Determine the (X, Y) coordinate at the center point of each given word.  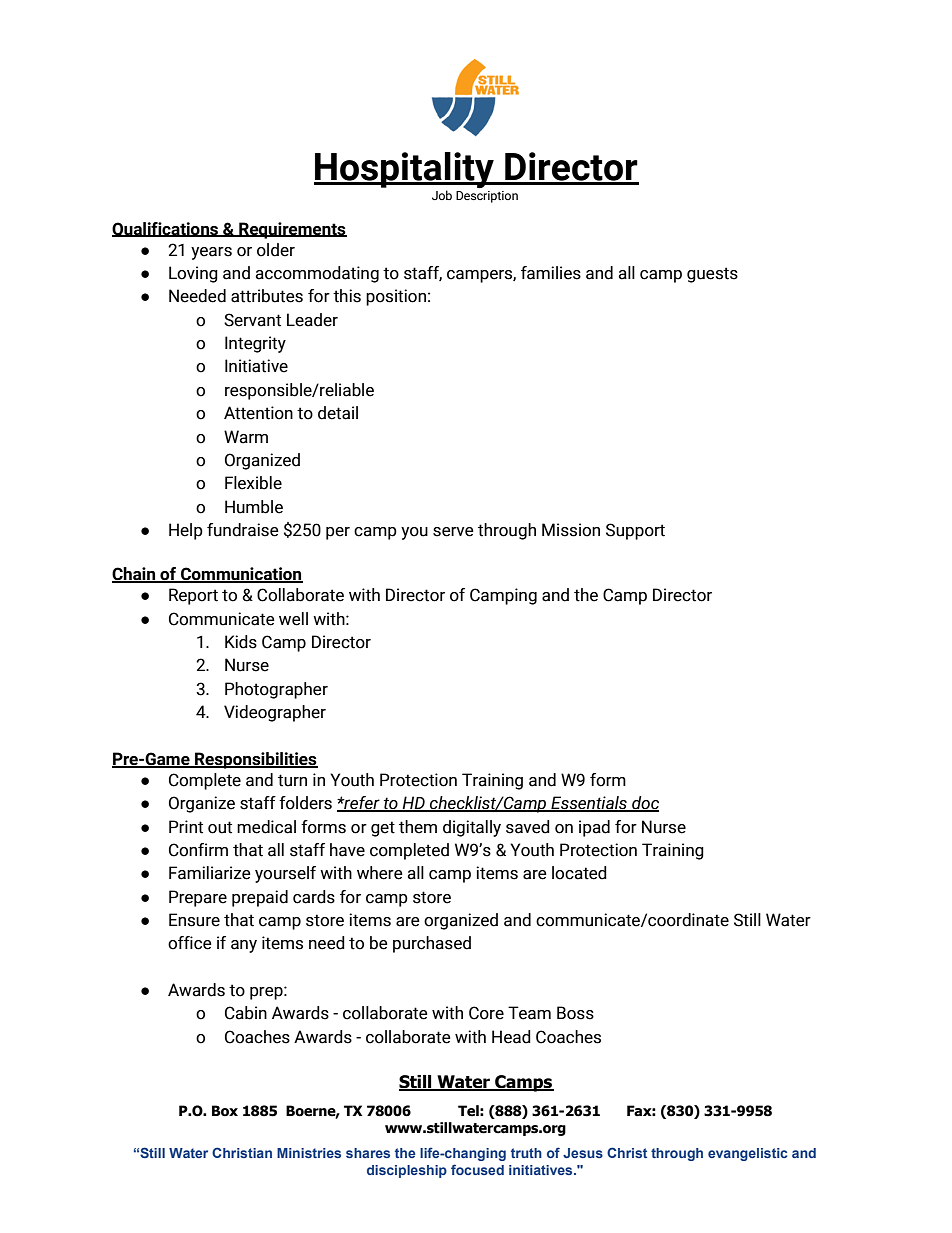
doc (644, 804)
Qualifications (166, 229)
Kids (241, 642)
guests (712, 275)
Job (442, 195)
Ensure (194, 920)
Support (635, 531)
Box (225, 1111)
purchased (432, 944)
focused (477, 1169)
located (579, 873)
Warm (246, 437)
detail (338, 413)
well (293, 619)
